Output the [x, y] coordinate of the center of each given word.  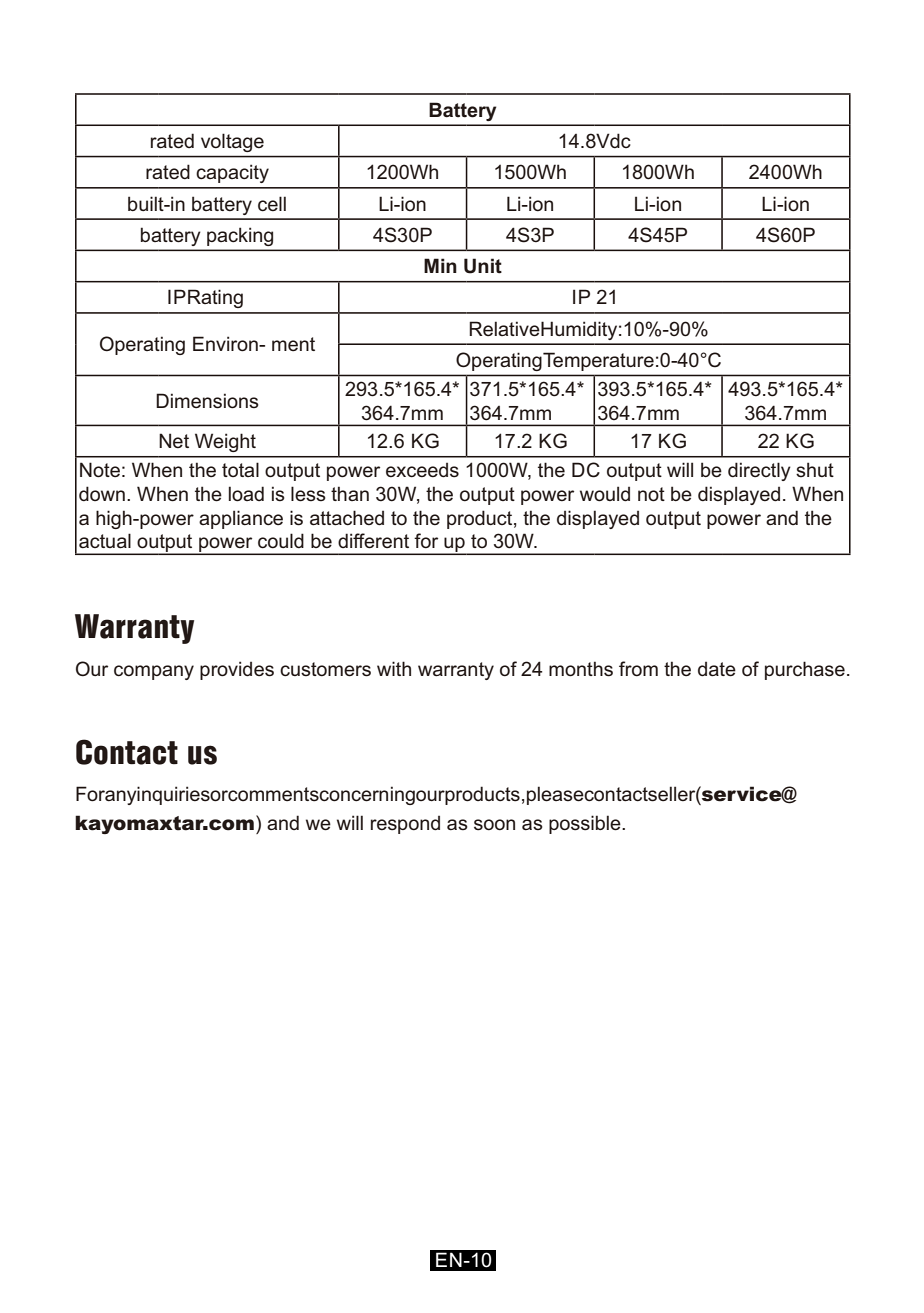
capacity [232, 173]
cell [272, 203]
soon [494, 825]
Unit [483, 266]
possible [586, 824]
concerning [367, 795]
